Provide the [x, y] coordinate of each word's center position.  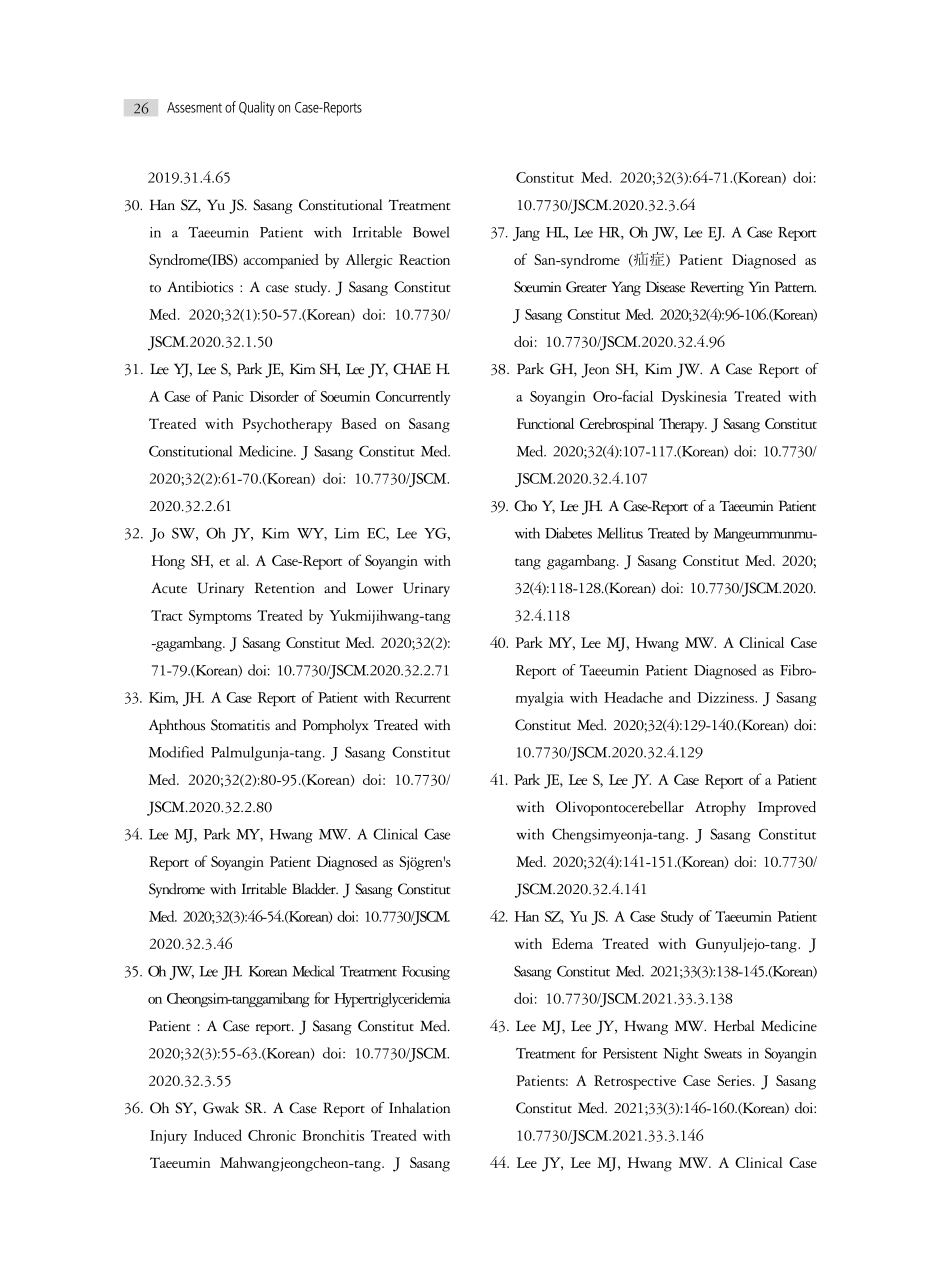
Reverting [717, 288]
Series [735, 1080]
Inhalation [419, 1108]
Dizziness [726, 697]
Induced [218, 1135]
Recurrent [423, 697]
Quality [257, 108]
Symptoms [220, 617]
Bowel [431, 232]
